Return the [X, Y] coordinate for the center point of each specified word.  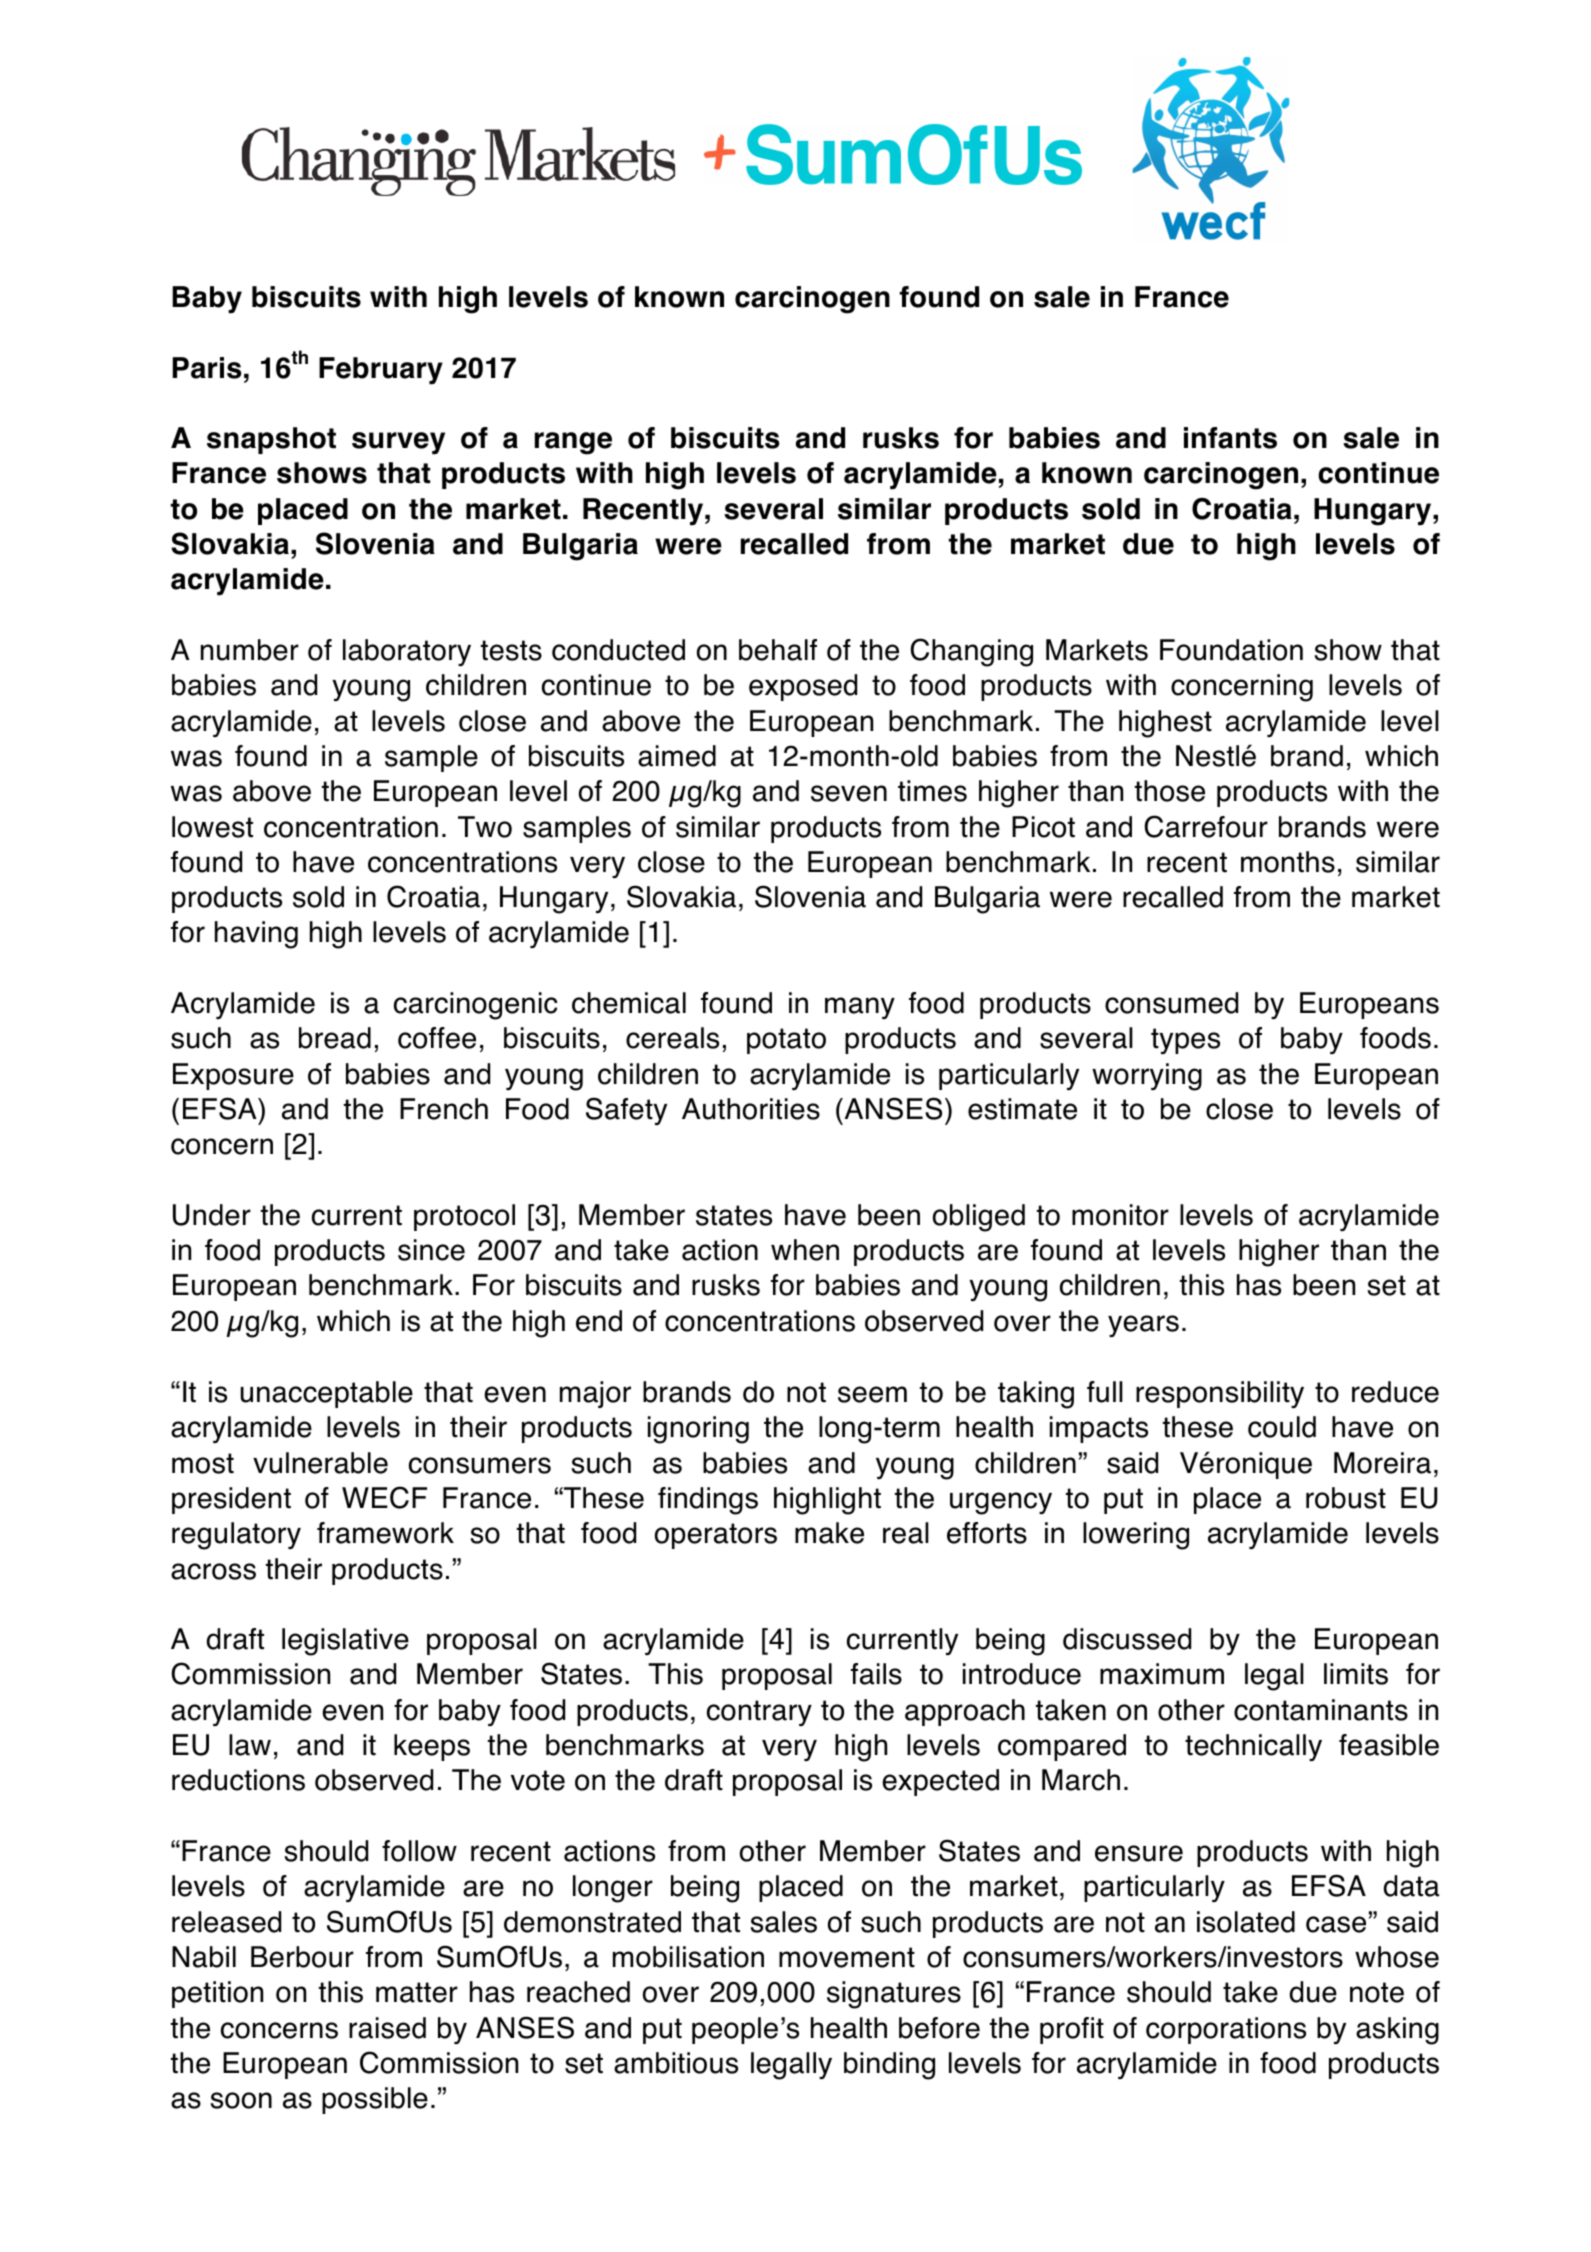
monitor [1120, 1215]
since [431, 1250]
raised [387, 2028]
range [573, 443]
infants [1230, 438]
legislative [345, 1642]
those [1170, 791]
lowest [212, 827]
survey [398, 443]
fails [876, 1674]
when [805, 1250]
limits [1356, 1674]
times [932, 791]
